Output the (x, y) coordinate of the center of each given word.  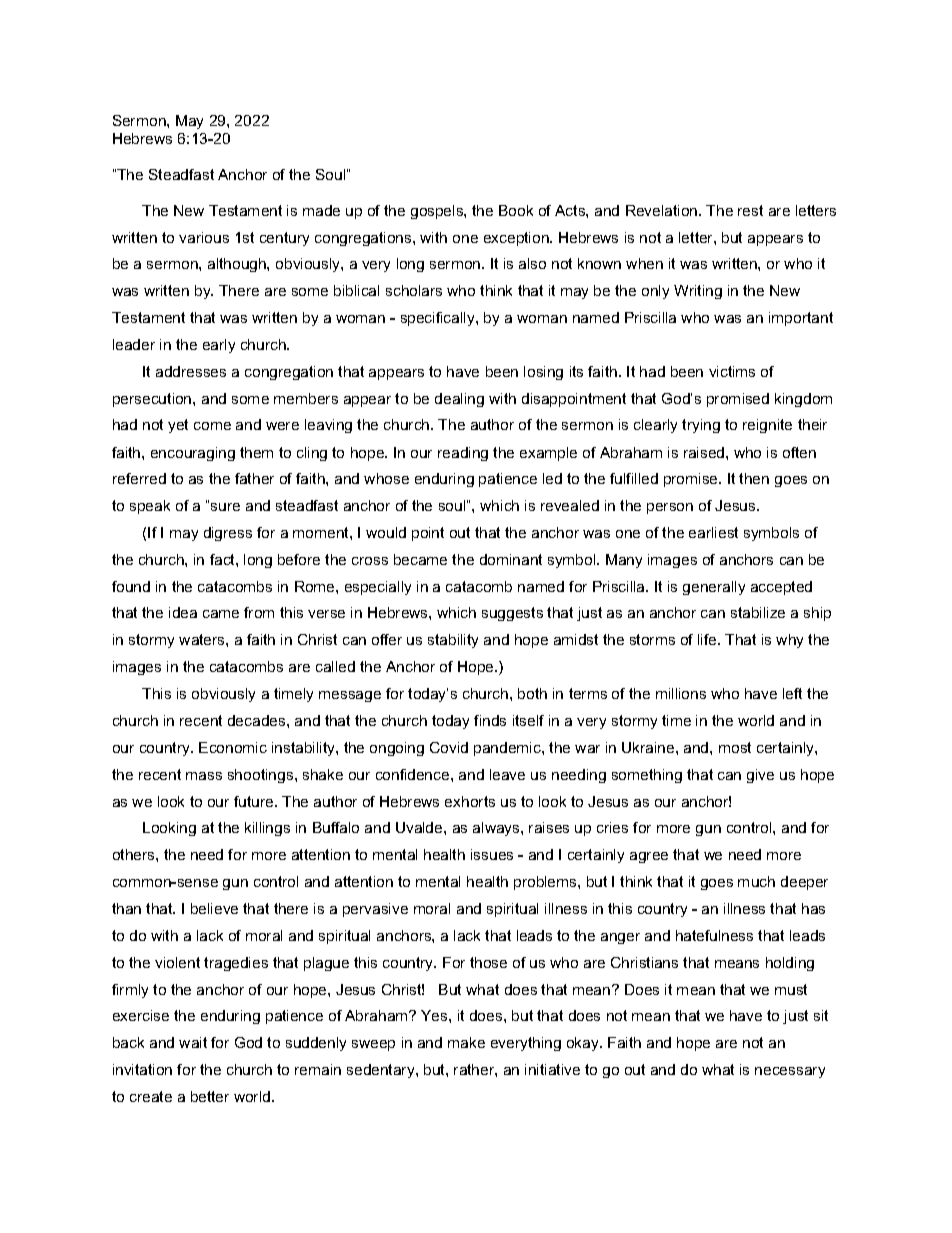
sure (225, 507)
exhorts (470, 801)
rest (750, 210)
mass (204, 776)
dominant (511, 559)
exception (517, 239)
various (204, 237)
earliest (713, 532)
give (760, 776)
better (210, 1096)
